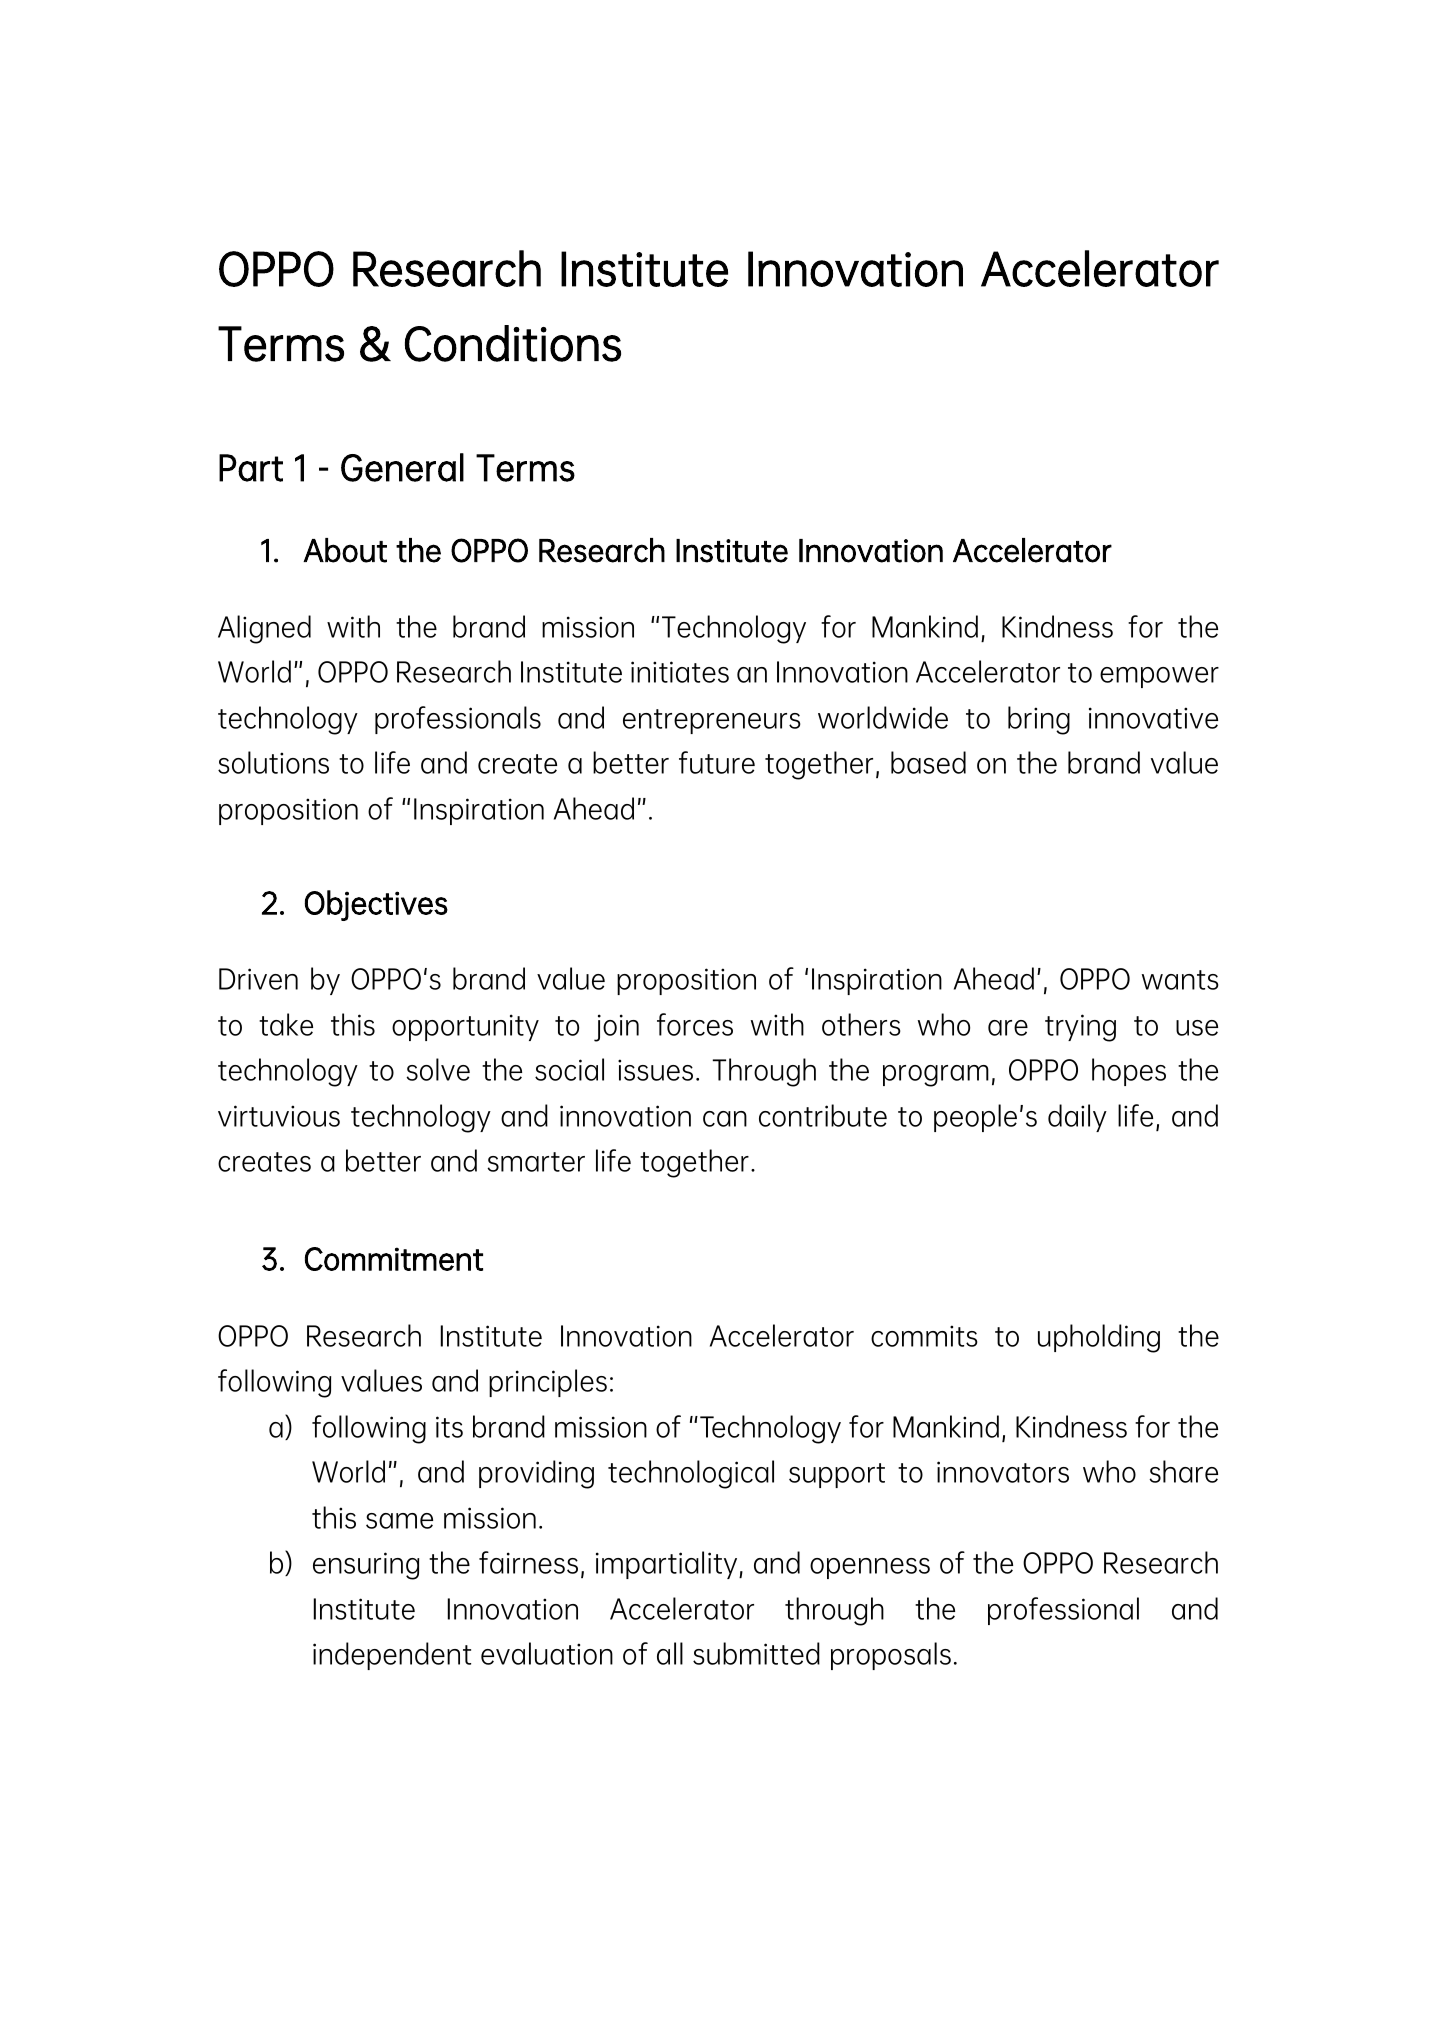 Image resolution: width=1437 pixels, height=2034 pixels. Describe the element at coordinates (891, 1656) in the screenshot. I see `proposals` at that location.
